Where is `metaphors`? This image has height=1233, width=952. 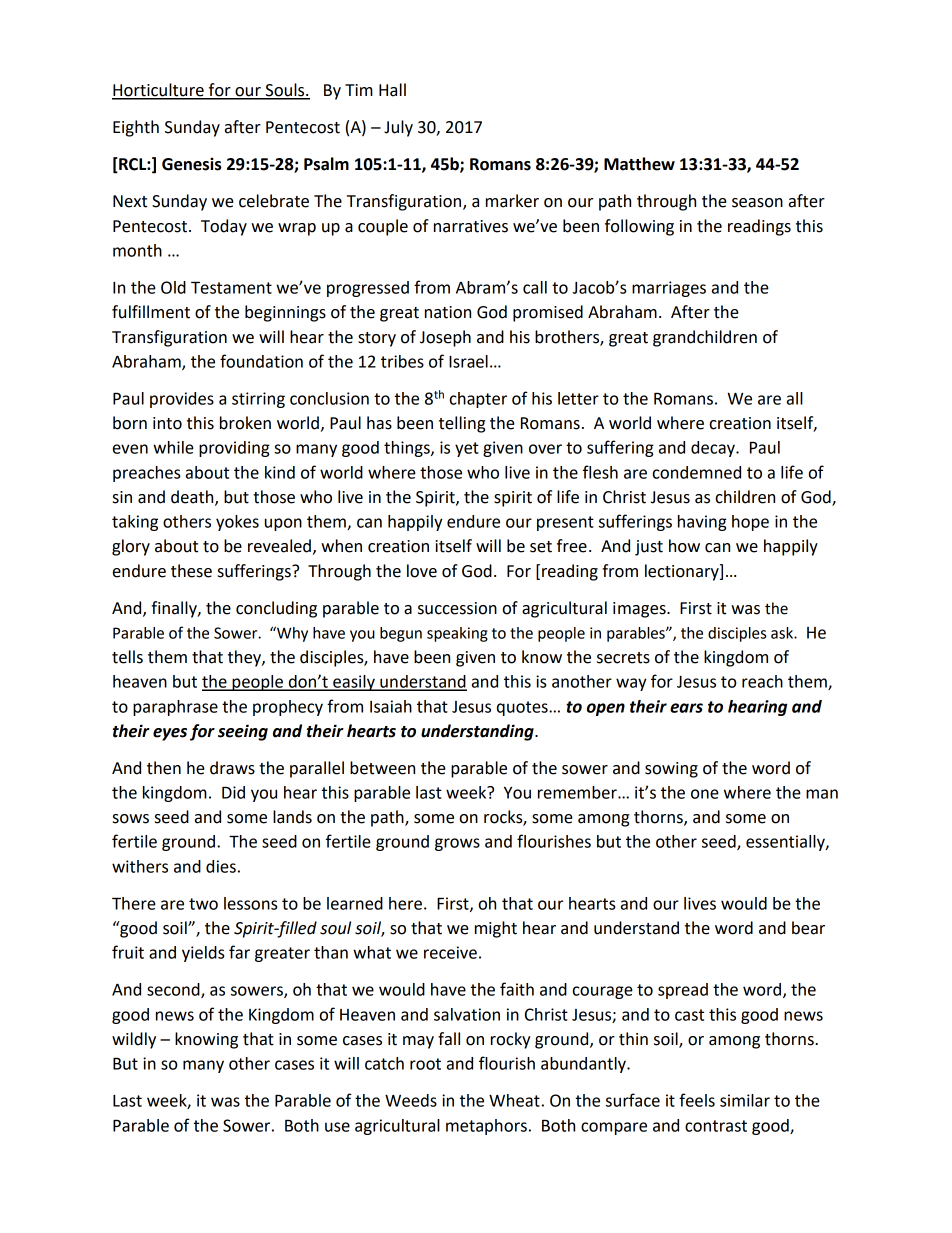
metaphors is located at coordinates (486, 1127).
